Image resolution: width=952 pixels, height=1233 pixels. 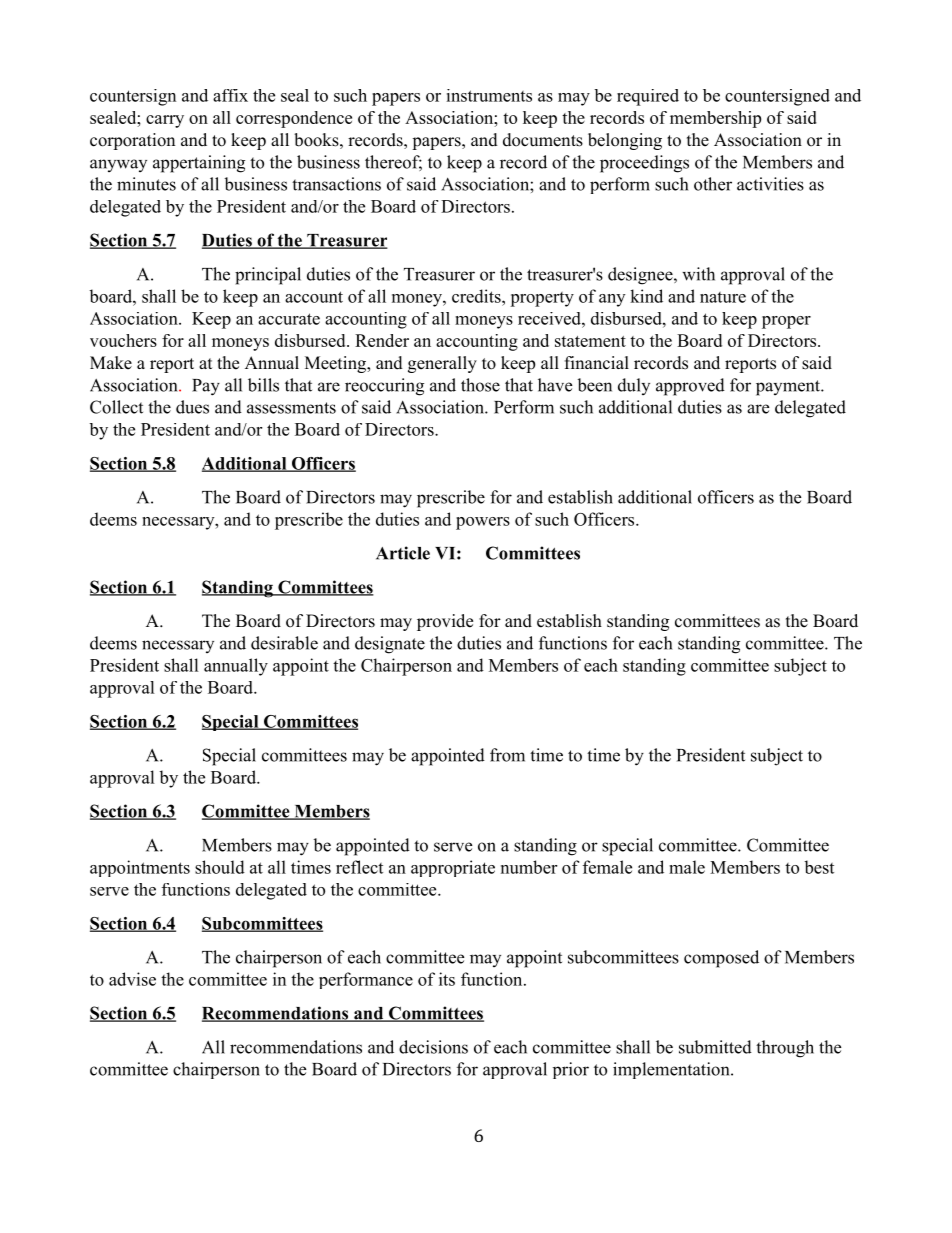 What do you see at coordinates (713, 184) in the screenshot?
I see `other` at bounding box center [713, 184].
